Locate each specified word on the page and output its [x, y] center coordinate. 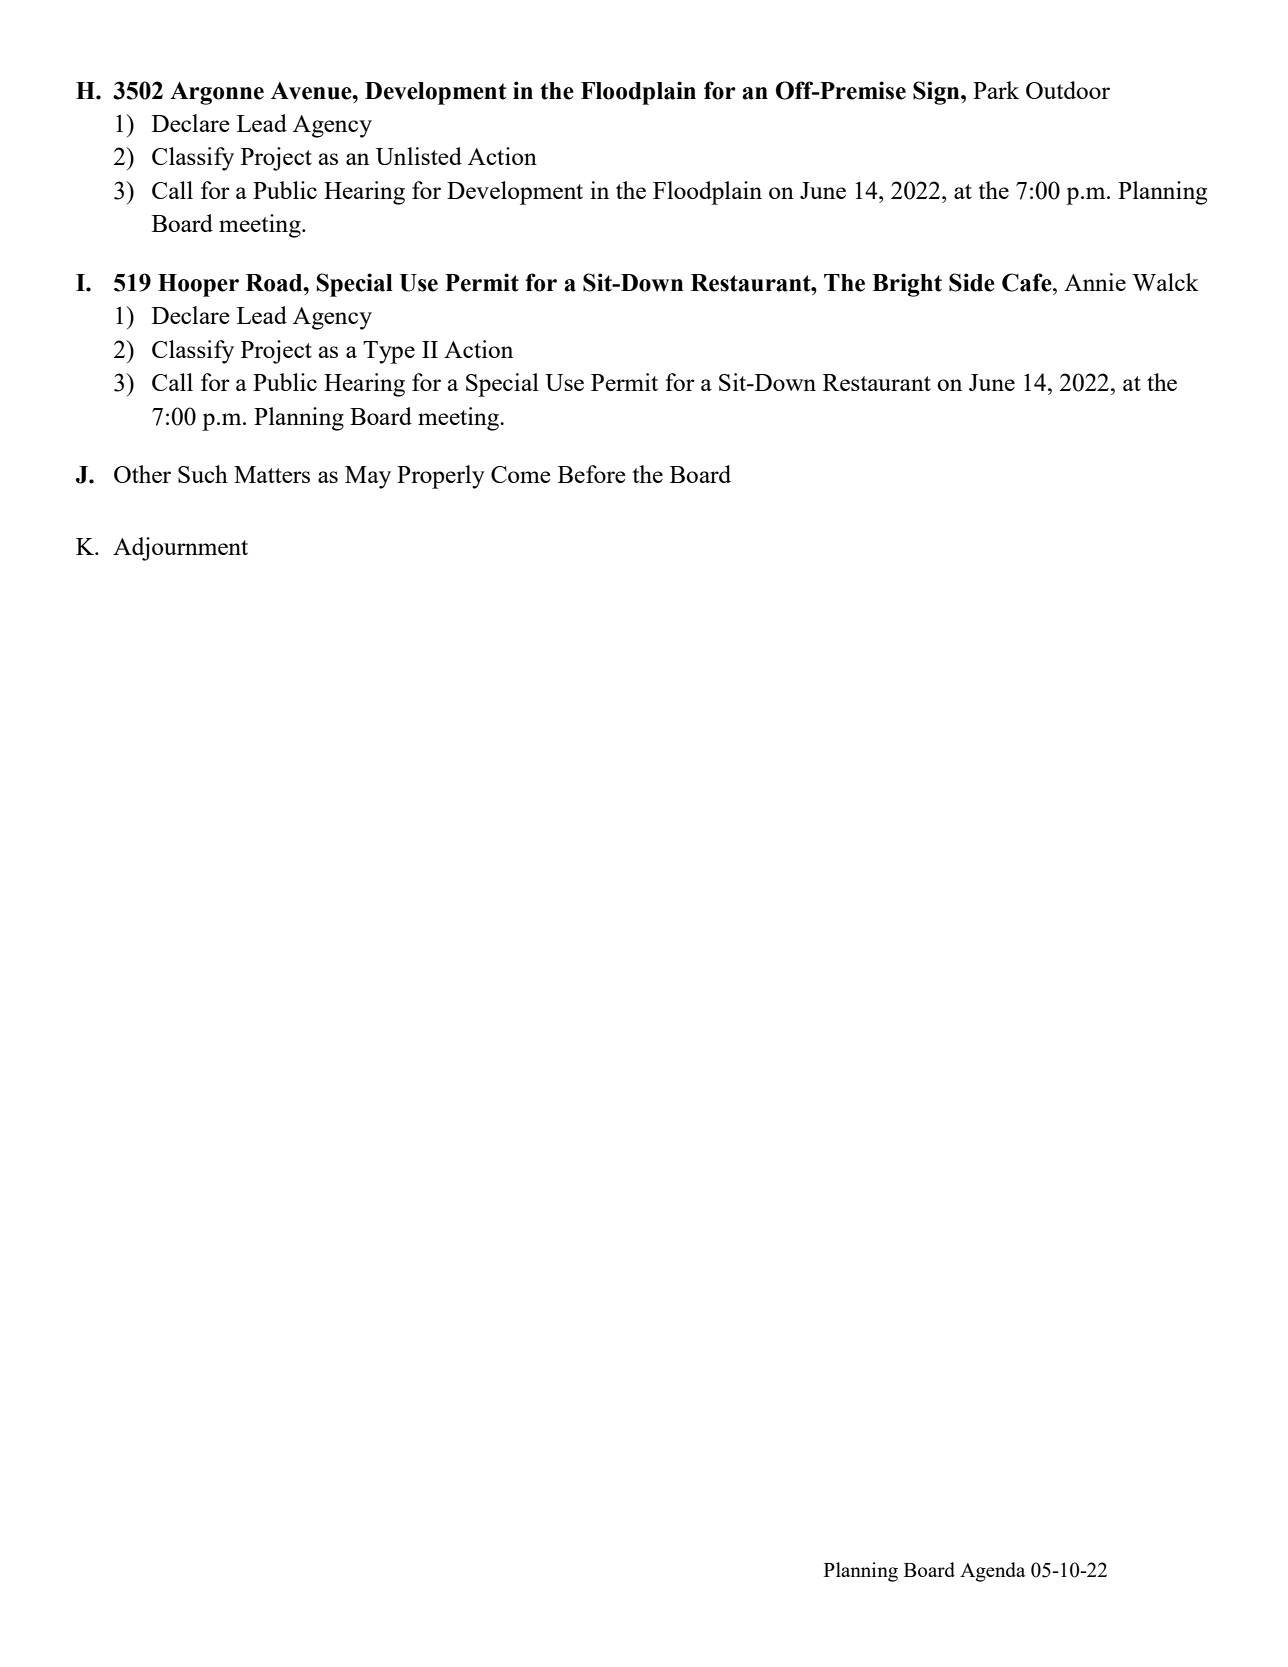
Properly [441, 477]
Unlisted [419, 156]
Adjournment [180, 549]
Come [521, 474]
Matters [272, 474]
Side [972, 282]
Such [203, 474]
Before [592, 474]
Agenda [993, 1572]
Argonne [217, 93]
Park [996, 90]
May [368, 477]
